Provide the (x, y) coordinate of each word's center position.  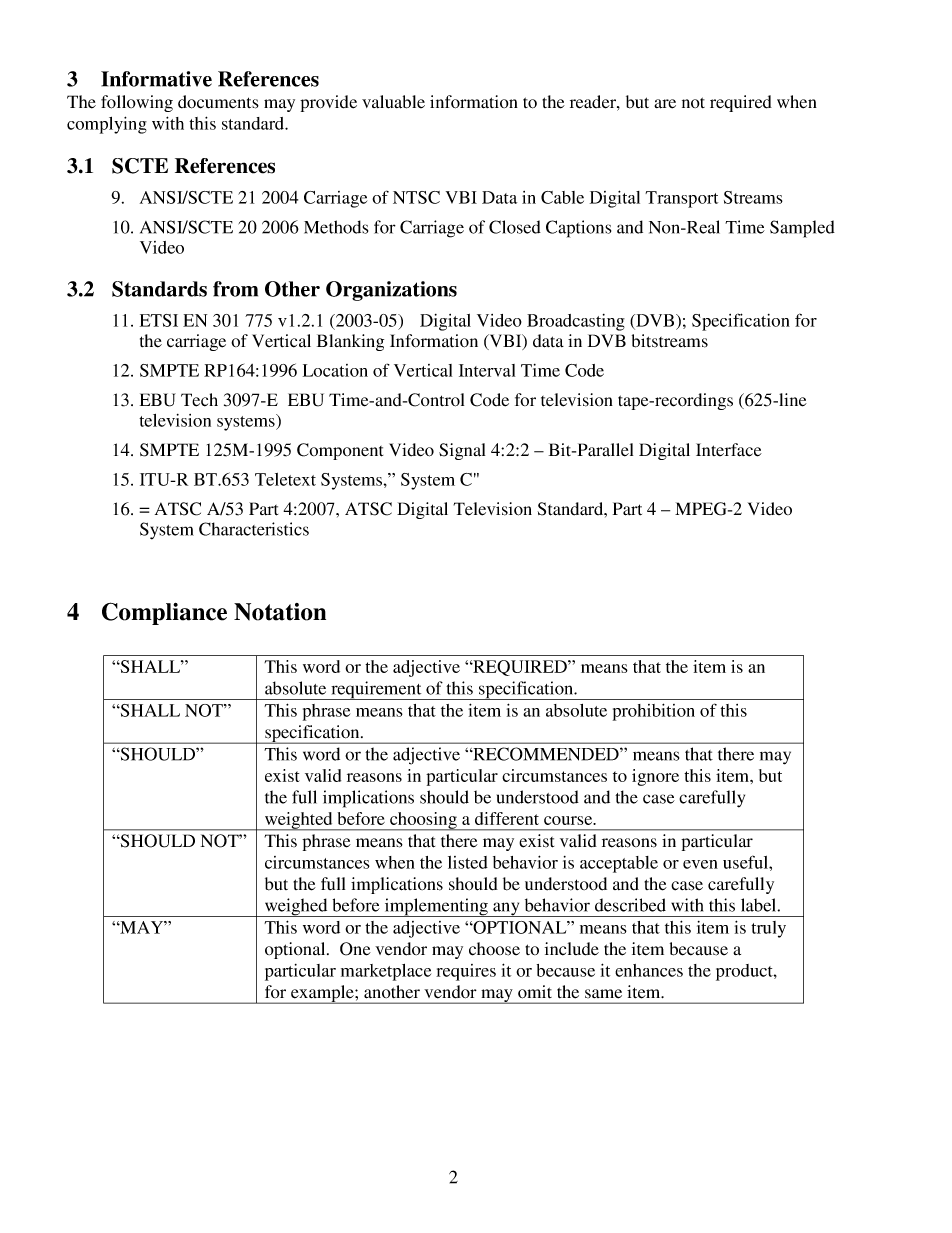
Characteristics (254, 529)
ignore (655, 777)
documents (218, 102)
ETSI (159, 320)
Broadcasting (576, 322)
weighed (296, 907)
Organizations (391, 291)
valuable (393, 102)
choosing (423, 821)
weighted (298, 821)
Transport (681, 199)
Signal (462, 451)
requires (466, 972)
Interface (729, 450)
